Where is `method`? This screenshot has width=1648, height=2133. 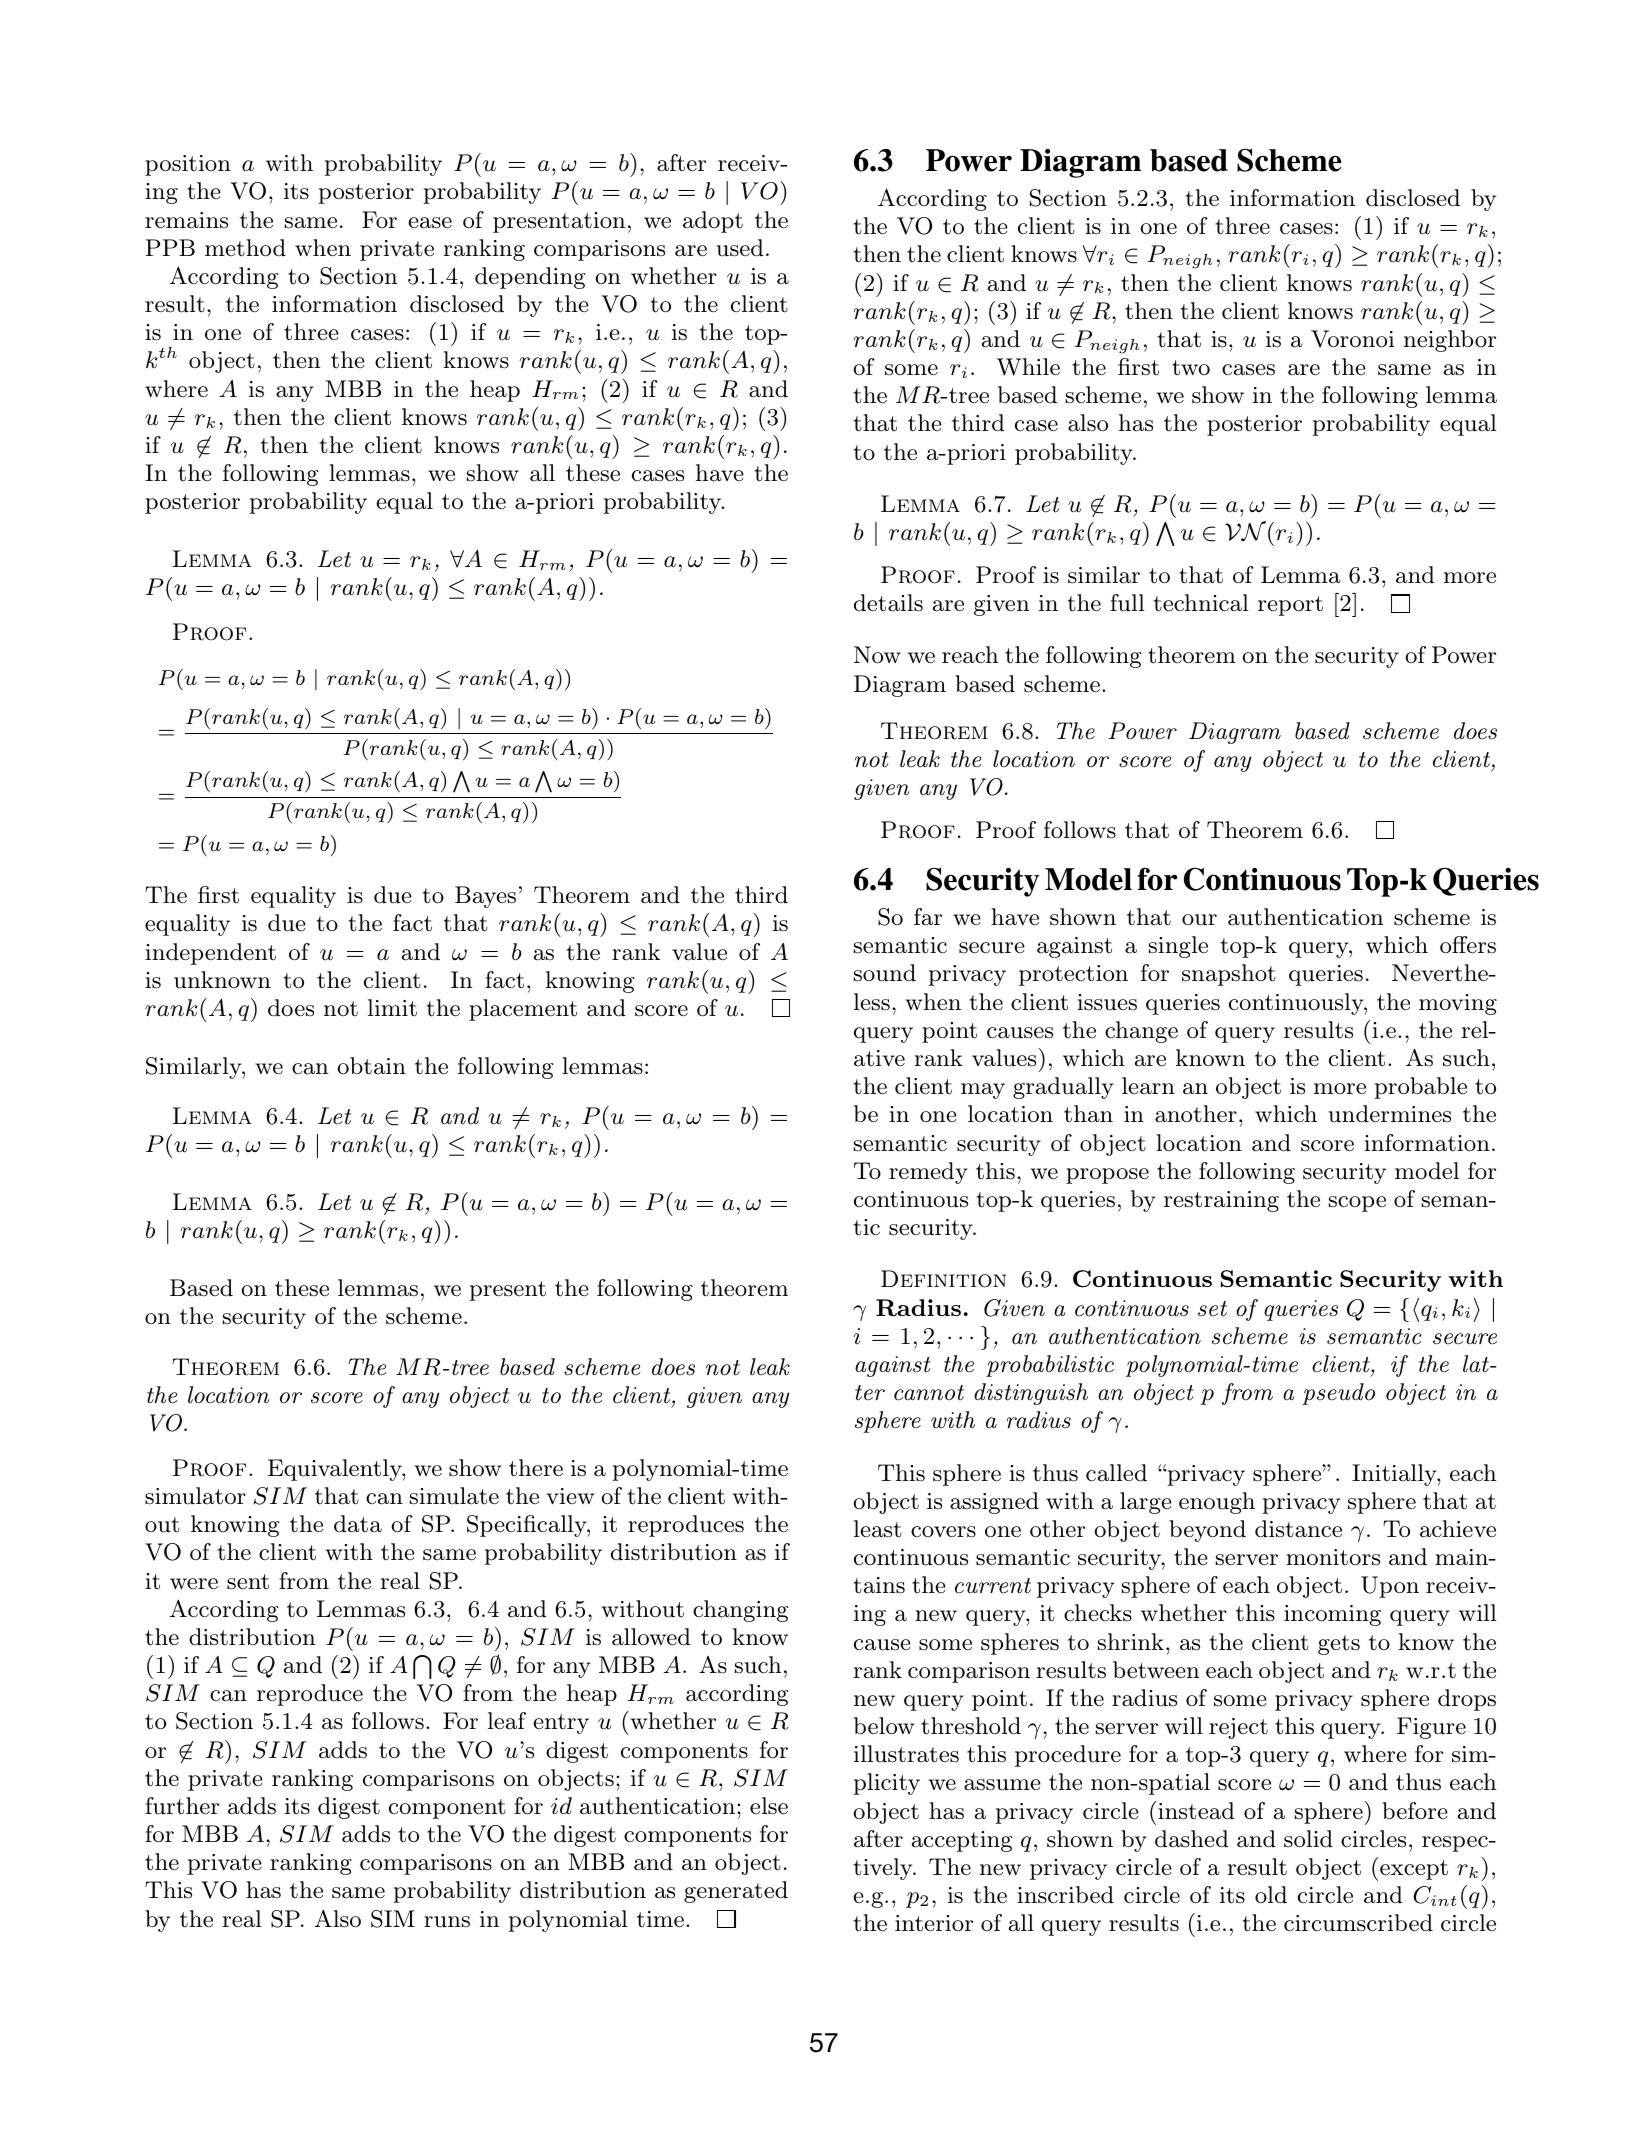 method is located at coordinates (245, 248).
